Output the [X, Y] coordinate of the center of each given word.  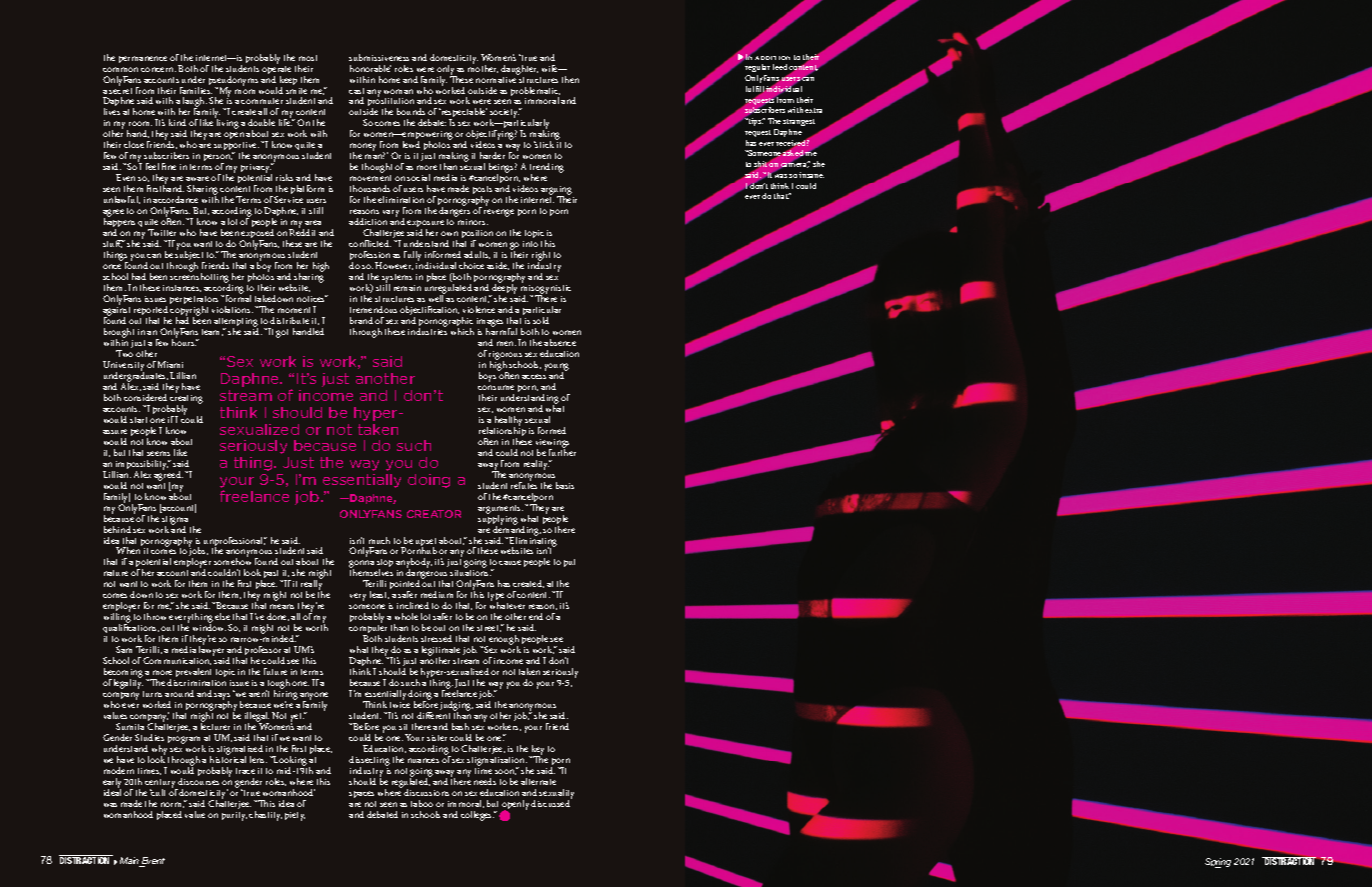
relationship [502, 432]
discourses [198, 781]
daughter [519, 70]
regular [757, 70]
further [562, 451]
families [196, 89]
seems [158, 453]
